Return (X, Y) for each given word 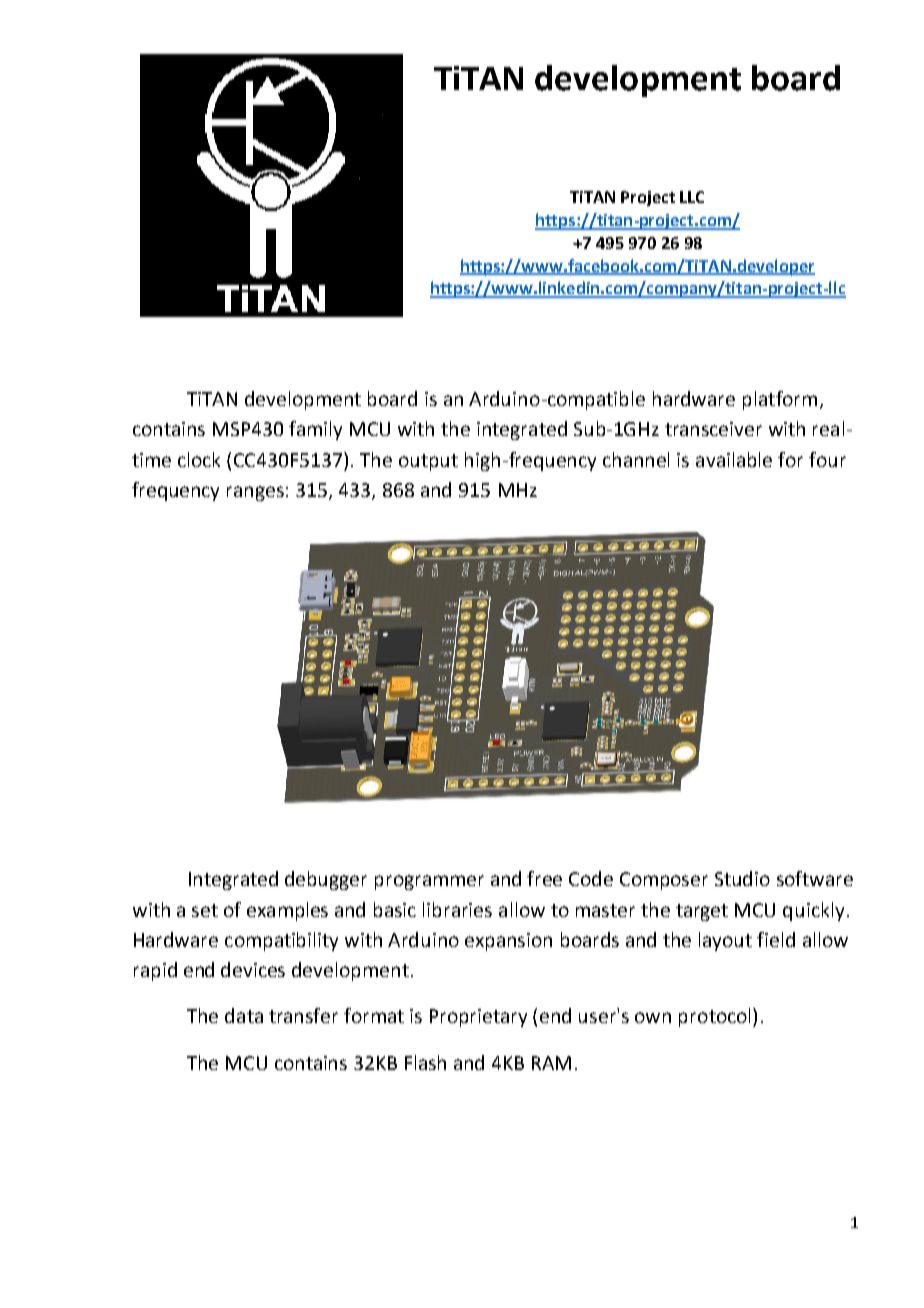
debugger (326, 880)
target (702, 912)
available (734, 459)
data (244, 1015)
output (428, 462)
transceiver (713, 429)
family (315, 430)
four (827, 459)
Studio (742, 878)
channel (636, 459)
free (544, 878)
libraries (457, 909)
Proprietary (478, 1018)
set (205, 910)
